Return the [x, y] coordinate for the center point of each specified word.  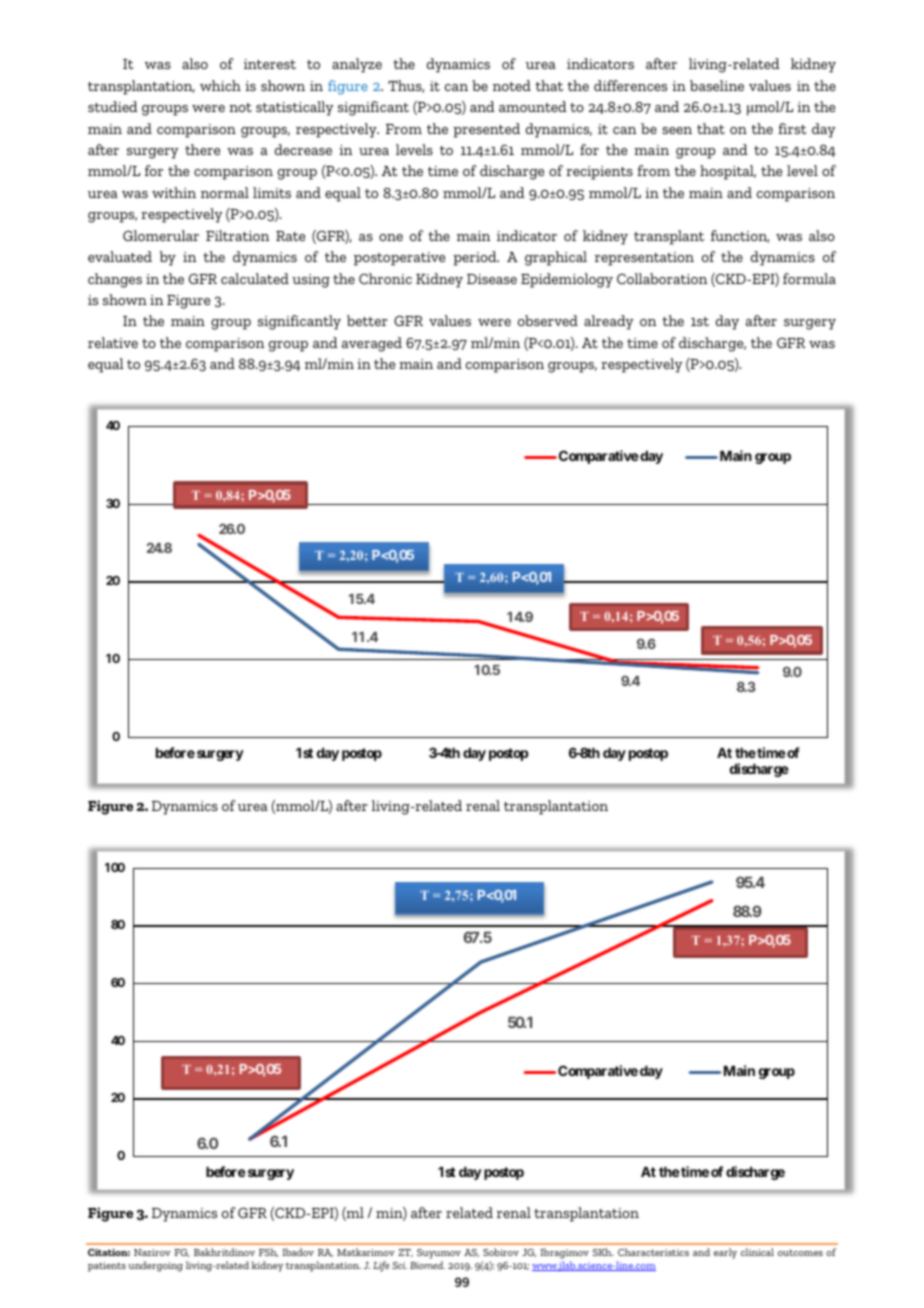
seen [677, 130]
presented [486, 130]
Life [381, 1266]
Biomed [427, 1265]
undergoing [155, 1266]
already [609, 322]
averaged [372, 344]
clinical [757, 1252]
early [725, 1253]
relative [113, 342]
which [220, 85]
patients [107, 1267]
